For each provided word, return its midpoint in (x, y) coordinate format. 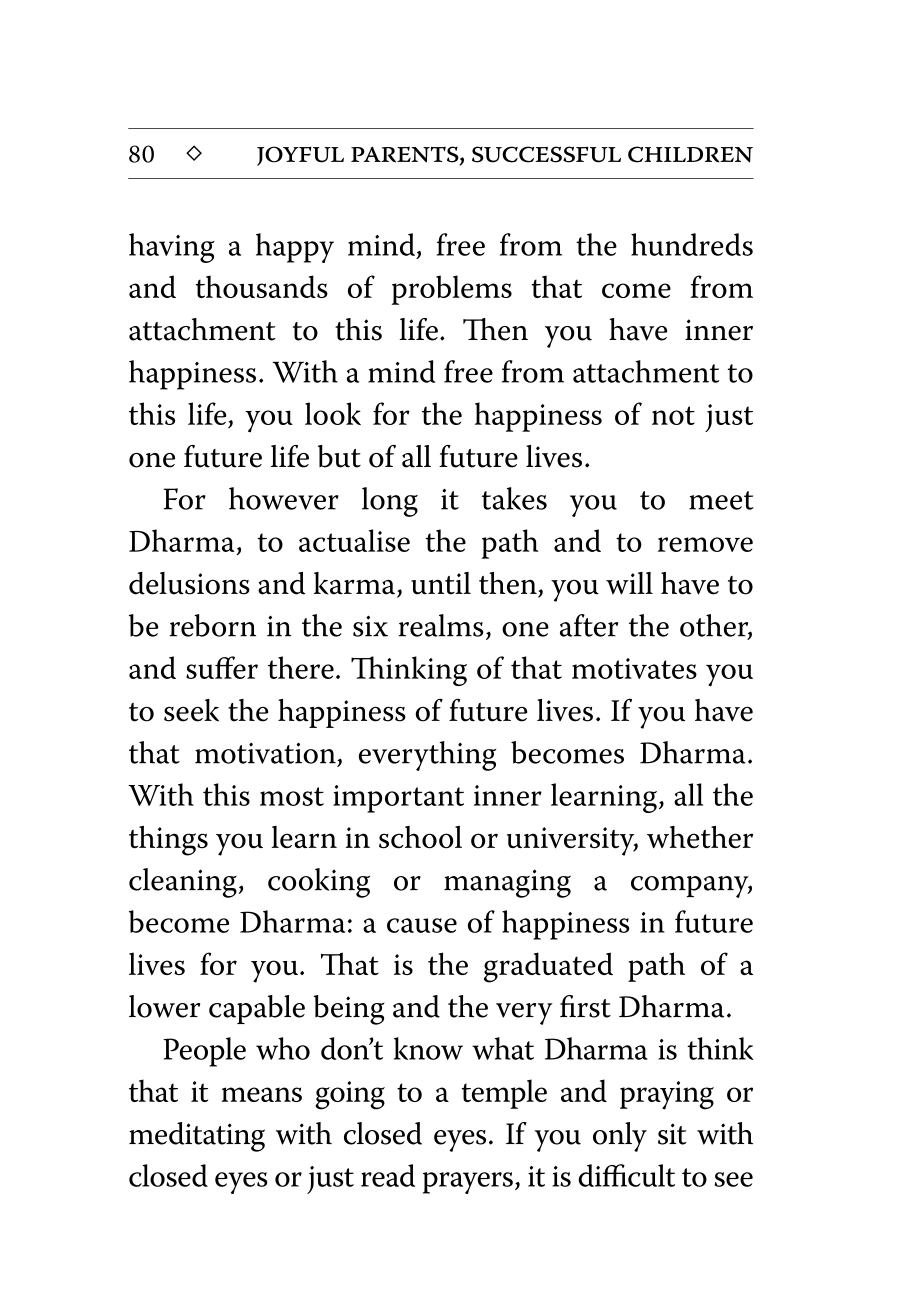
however (284, 498)
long (390, 502)
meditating (197, 1137)
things (168, 840)
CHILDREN (690, 154)
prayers (468, 1183)
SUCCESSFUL (546, 154)
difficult (626, 1175)
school (420, 837)
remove (705, 544)
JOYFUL (300, 156)
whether (700, 837)
